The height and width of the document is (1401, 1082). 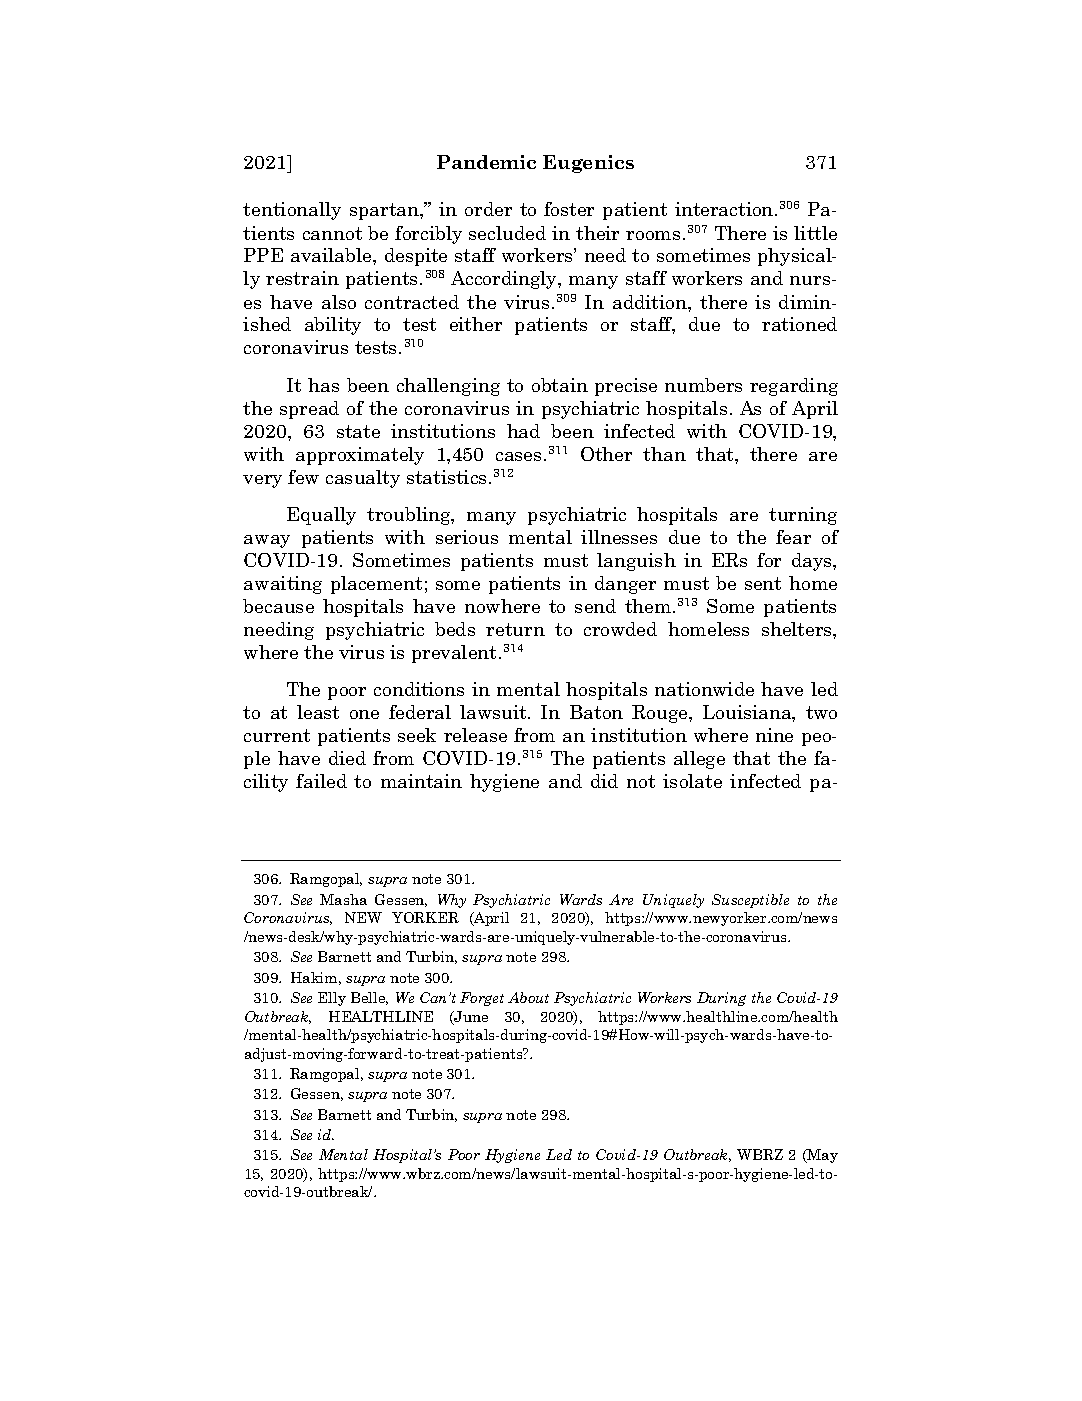 What do you see at coordinates (569, 209) in the document?
I see `foster` at bounding box center [569, 209].
